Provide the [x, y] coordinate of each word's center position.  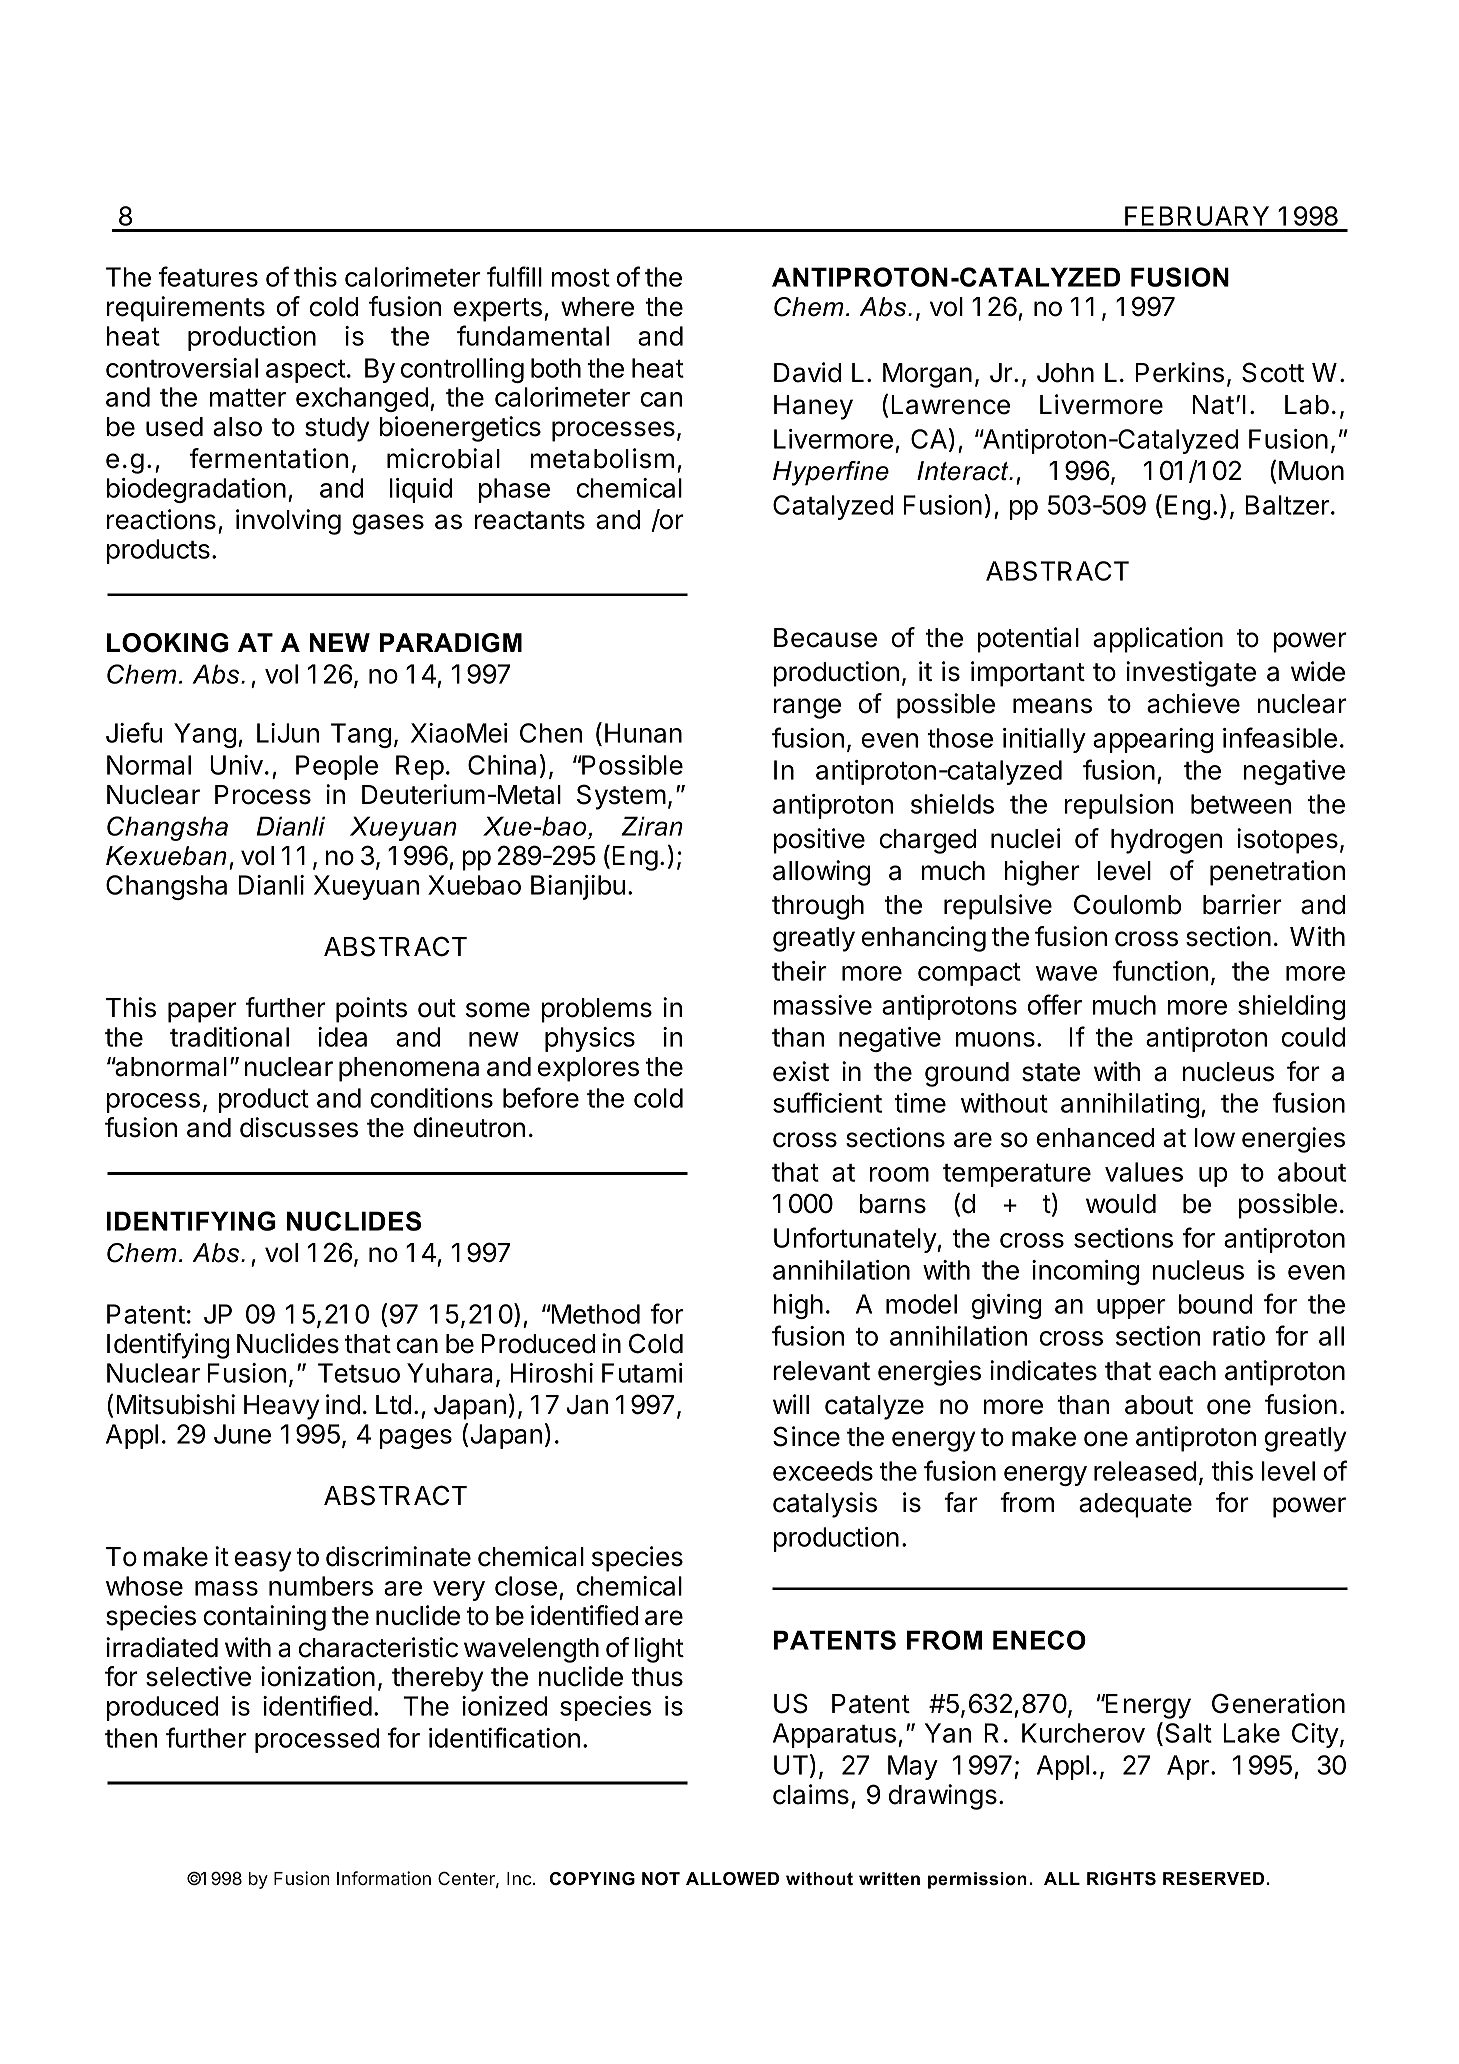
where [597, 307]
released [1145, 1471]
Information [384, 1878]
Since [806, 1436]
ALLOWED [732, 1879]
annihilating [1130, 1105]
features [208, 276]
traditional [229, 1037]
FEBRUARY [1197, 216]
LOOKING [168, 643]
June [242, 1434]
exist [801, 1071]
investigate [1191, 674]
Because [825, 638]
